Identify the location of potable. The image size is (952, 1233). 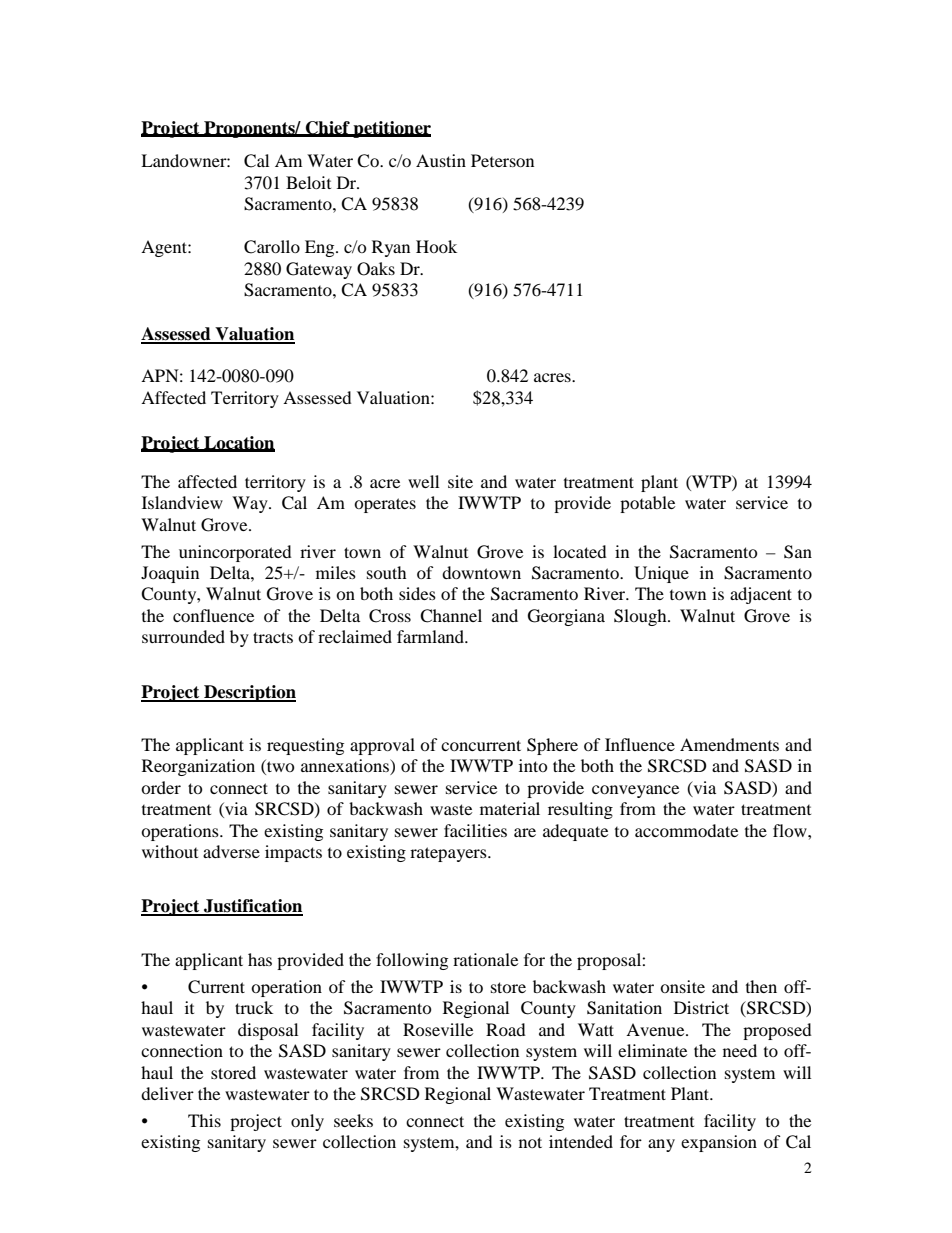
(647, 504).
